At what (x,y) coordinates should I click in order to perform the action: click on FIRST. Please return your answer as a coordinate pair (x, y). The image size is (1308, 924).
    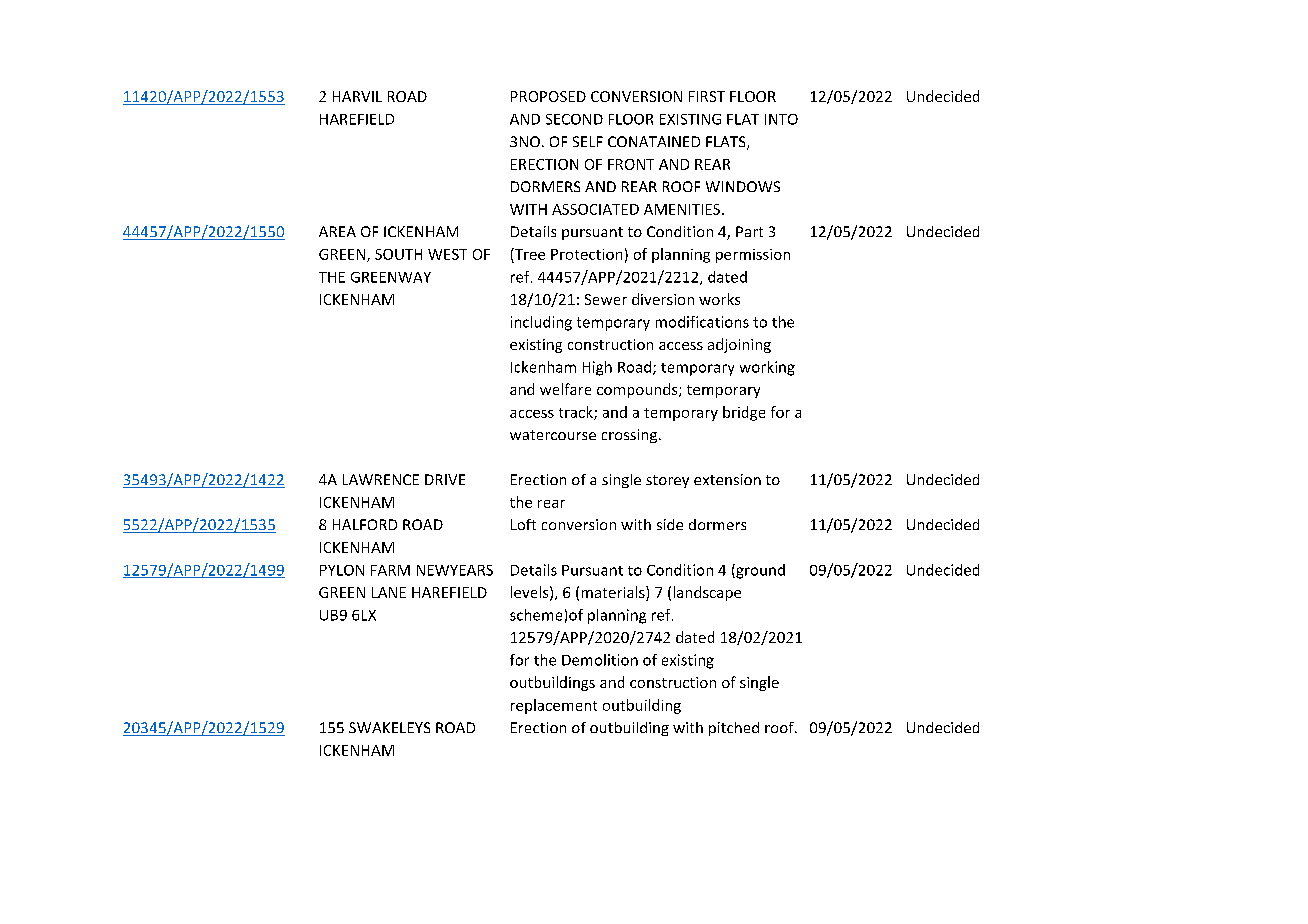
    Looking at the image, I should click on (707, 96).
